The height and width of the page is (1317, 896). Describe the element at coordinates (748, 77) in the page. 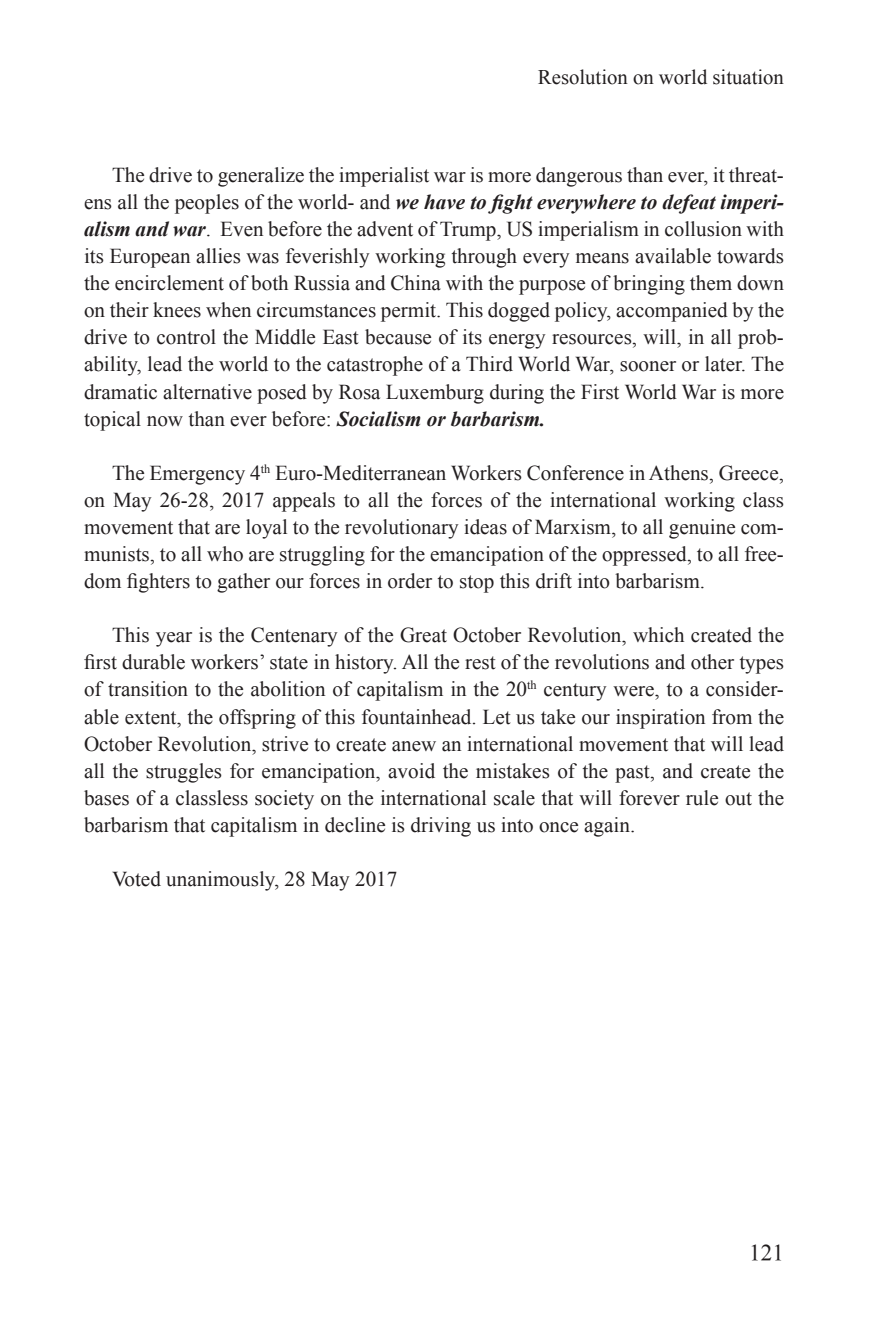

I see `situation` at that location.
